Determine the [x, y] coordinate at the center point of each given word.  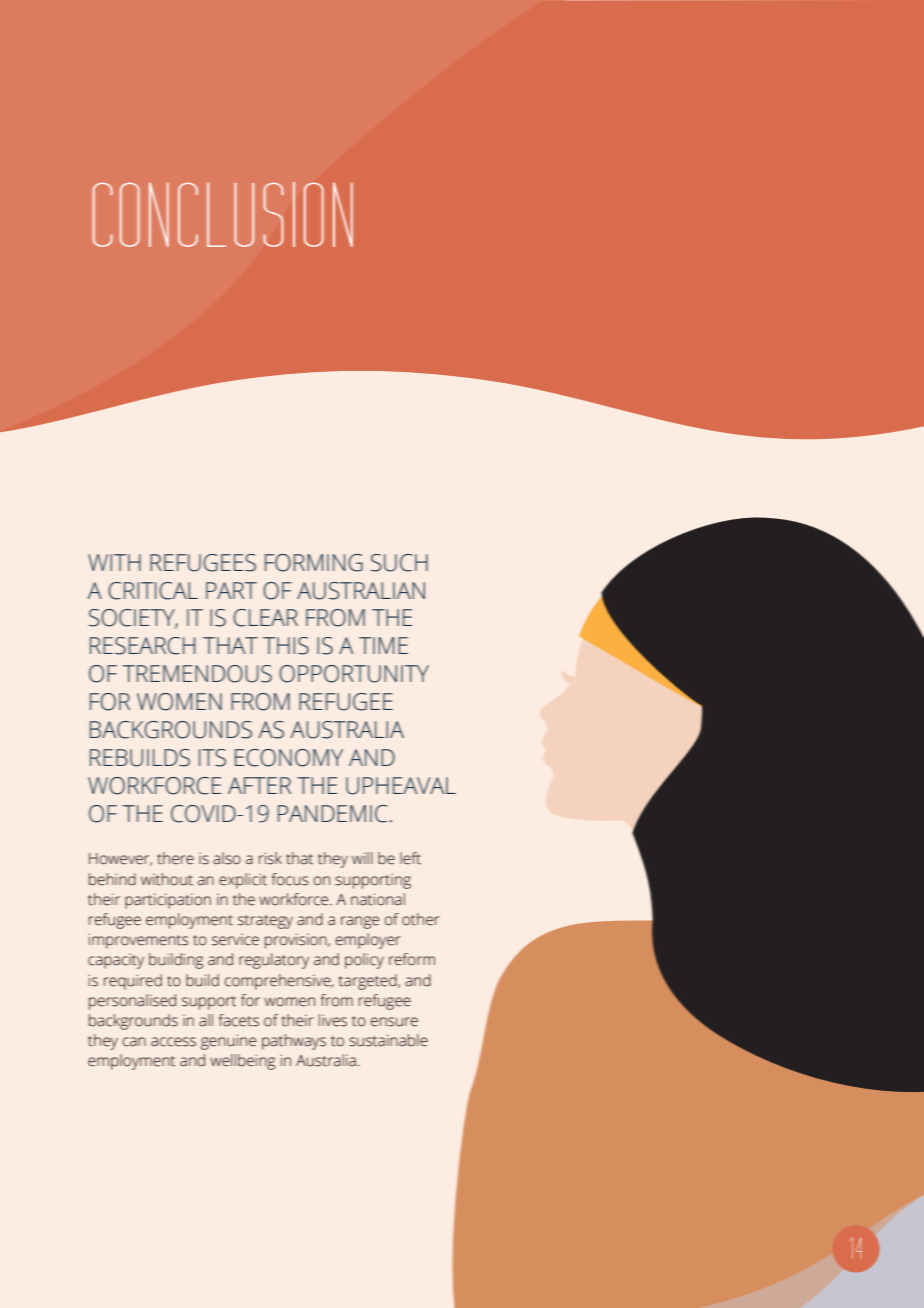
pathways [294, 1042]
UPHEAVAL [401, 786]
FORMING [314, 563]
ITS [212, 758]
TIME [383, 645]
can [134, 1042]
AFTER [259, 785]
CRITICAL [153, 591]
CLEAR [265, 618]
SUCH [399, 563]
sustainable [388, 1040]
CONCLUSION [223, 214]
